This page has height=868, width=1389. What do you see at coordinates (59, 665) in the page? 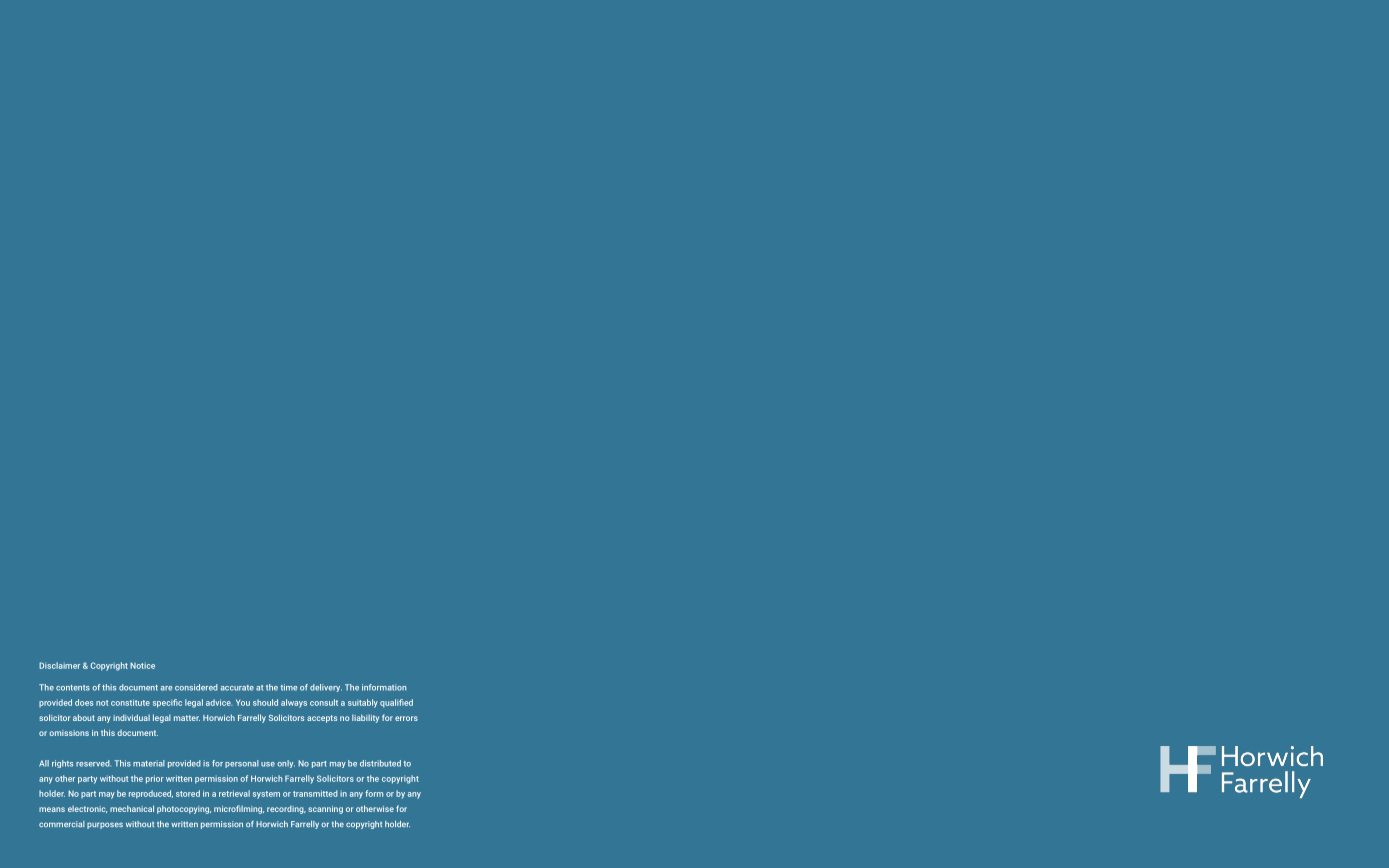
I see `Disclaimer` at bounding box center [59, 665].
